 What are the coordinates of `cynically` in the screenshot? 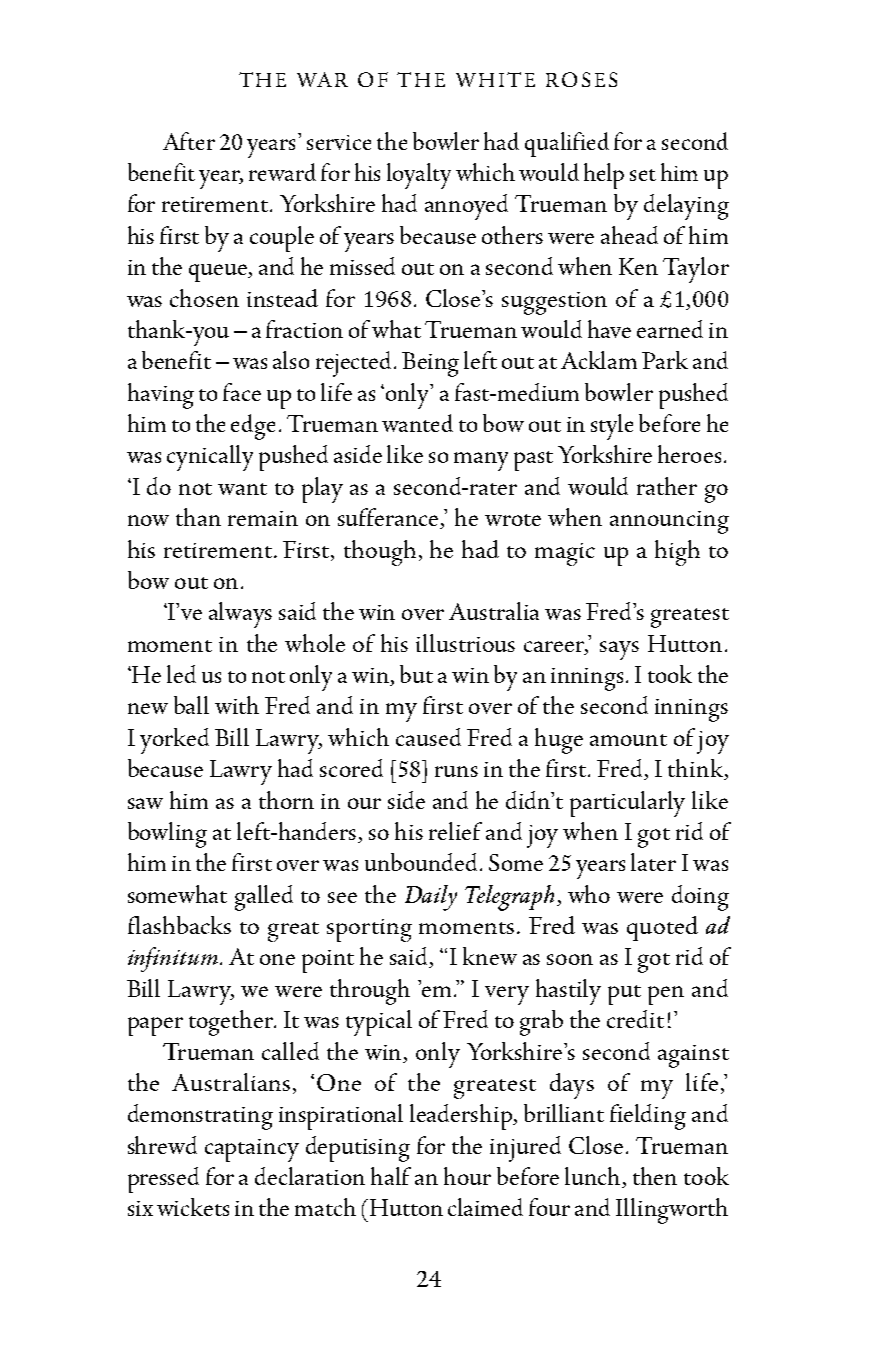 It's located at (210, 458).
